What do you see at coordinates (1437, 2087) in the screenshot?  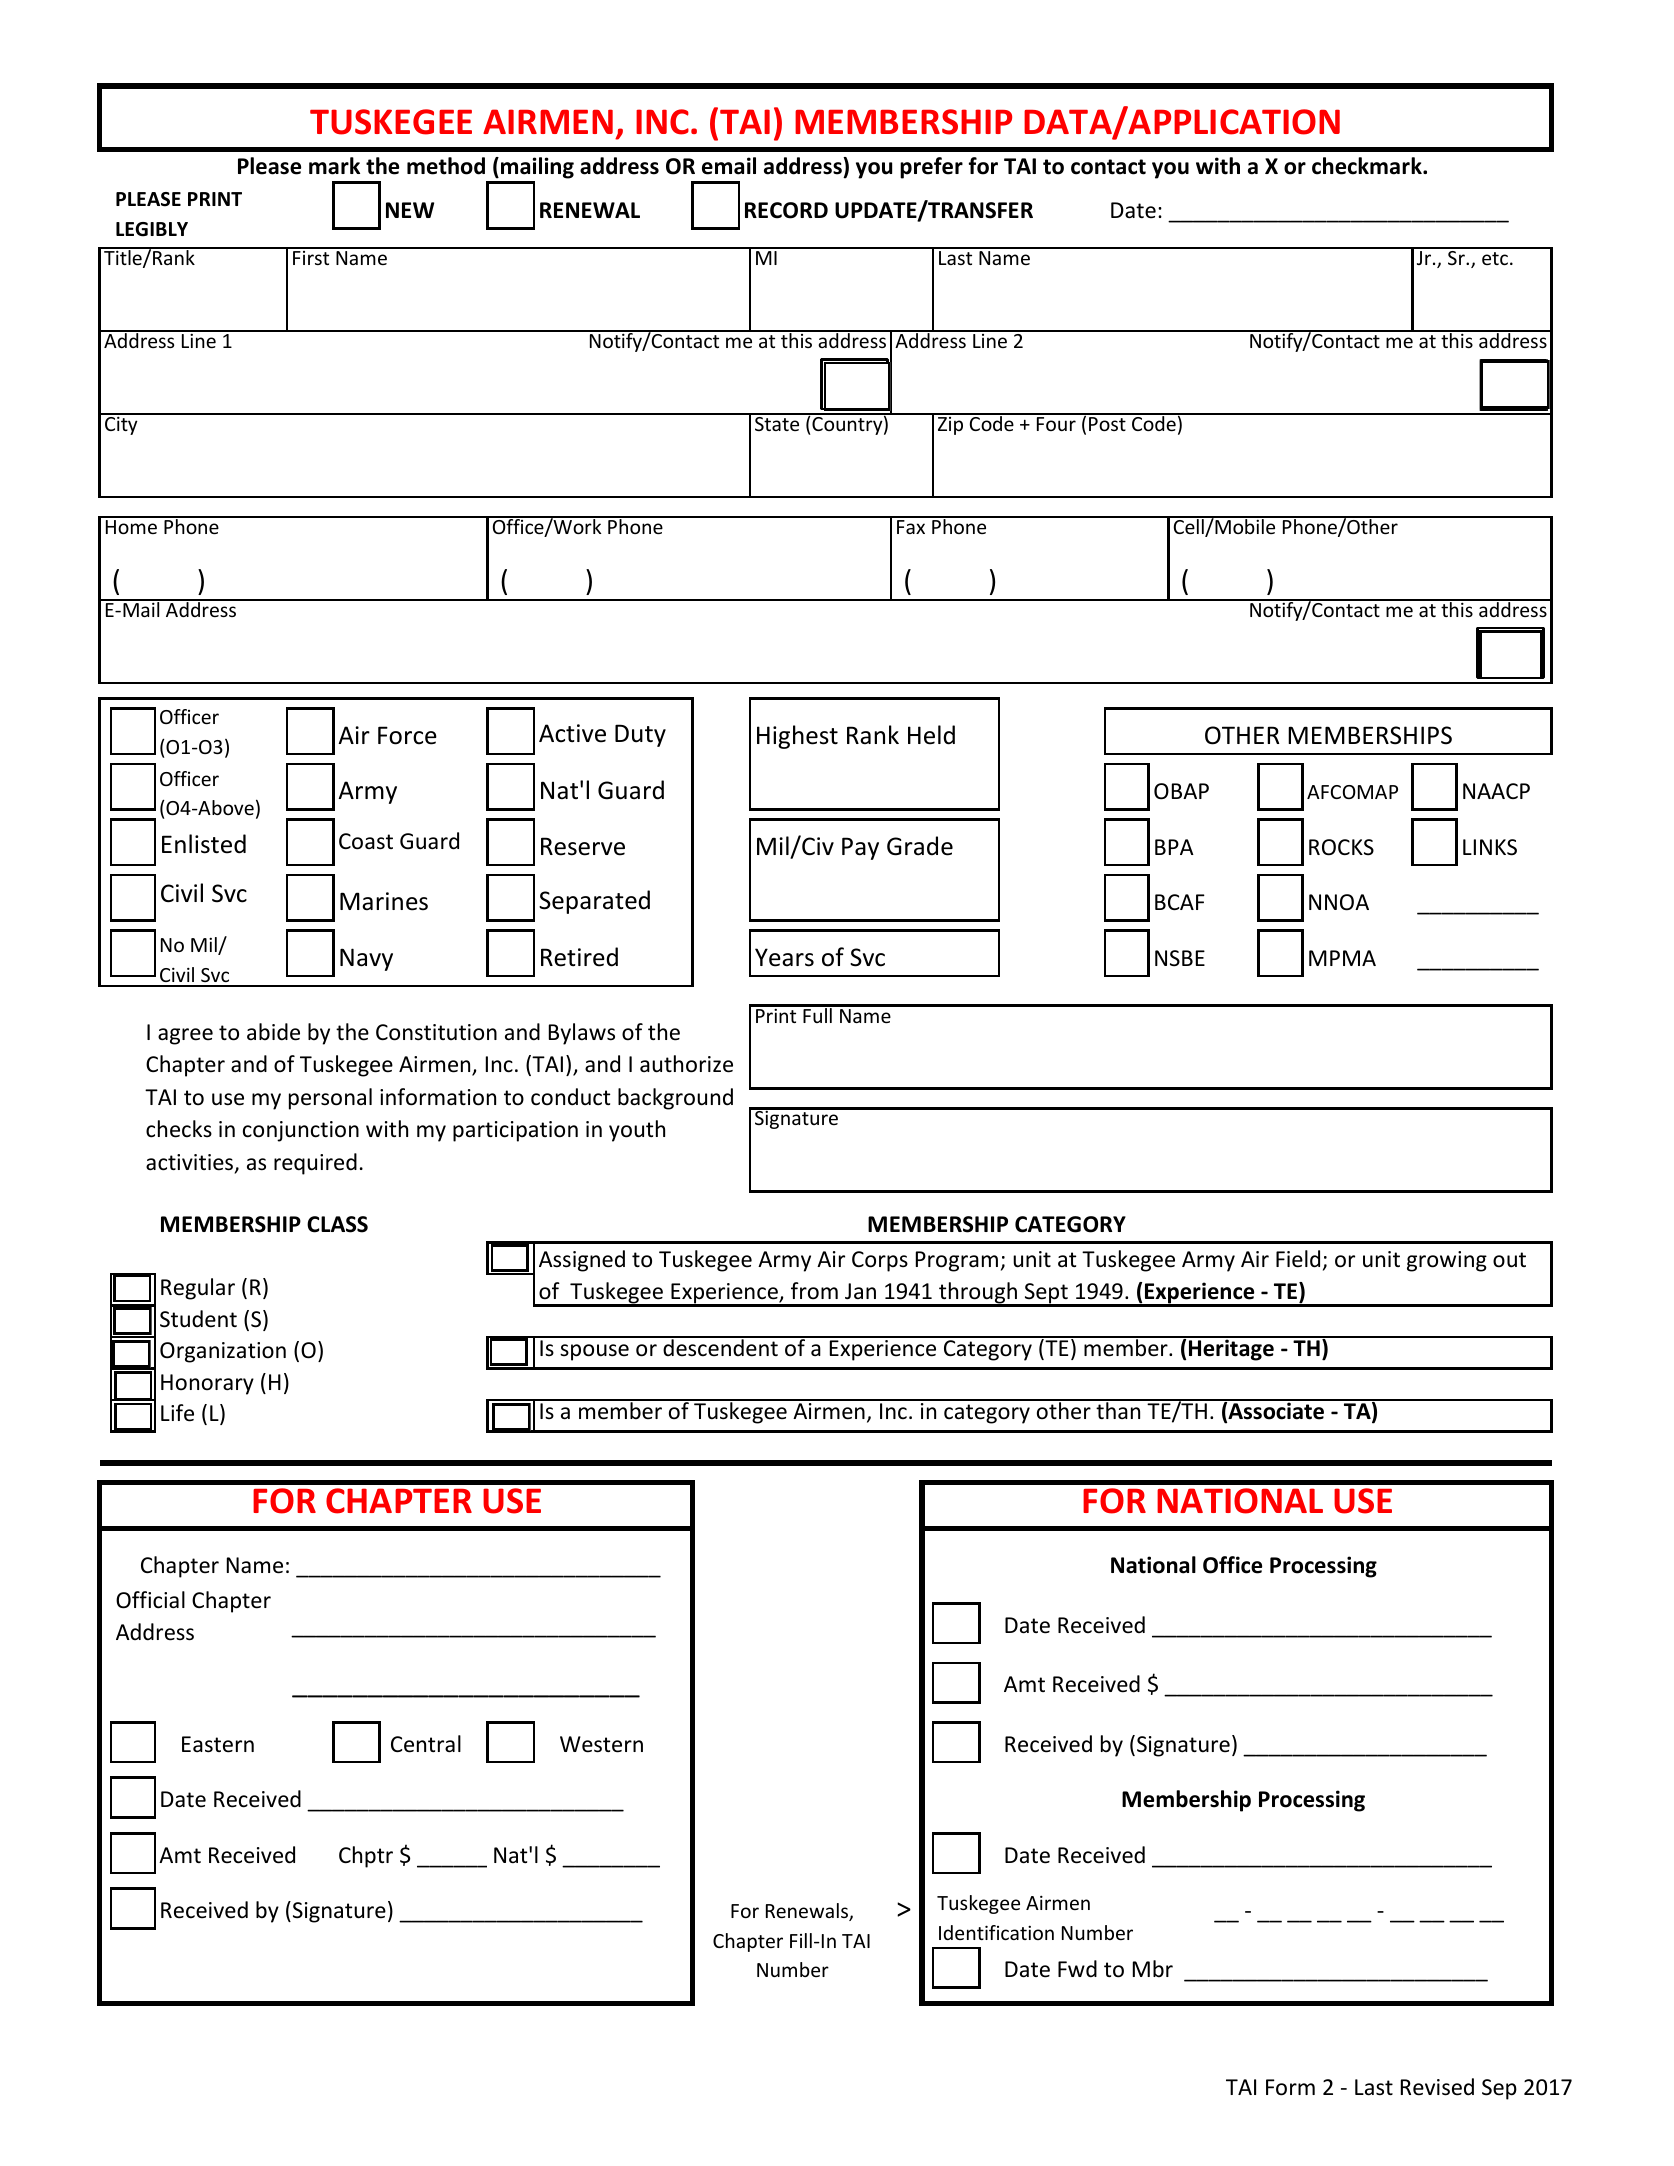 I see `Revised` at bounding box center [1437, 2087].
